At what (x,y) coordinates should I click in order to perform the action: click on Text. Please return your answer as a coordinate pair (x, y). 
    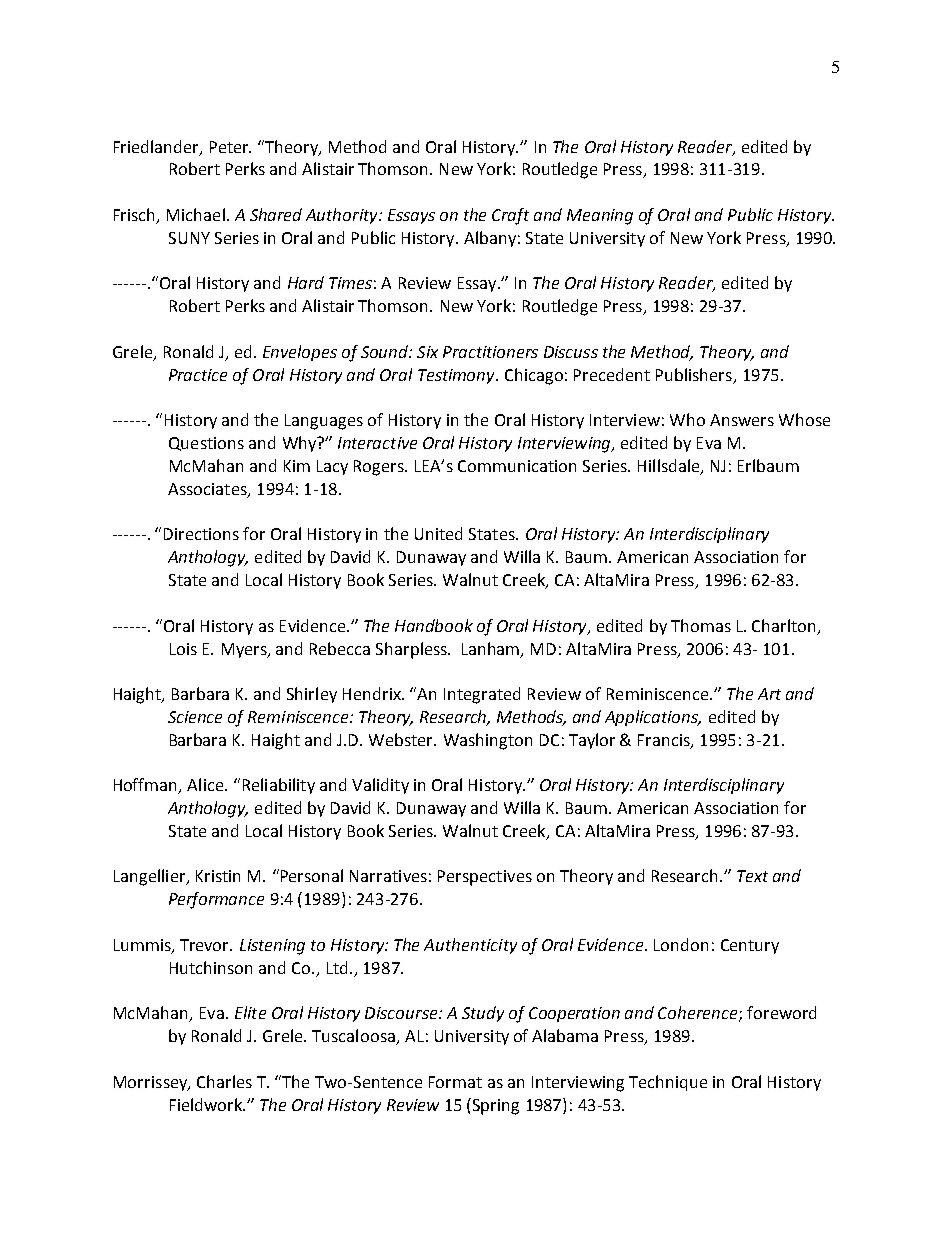
    Looking at the image, I should click on (752, 876).
